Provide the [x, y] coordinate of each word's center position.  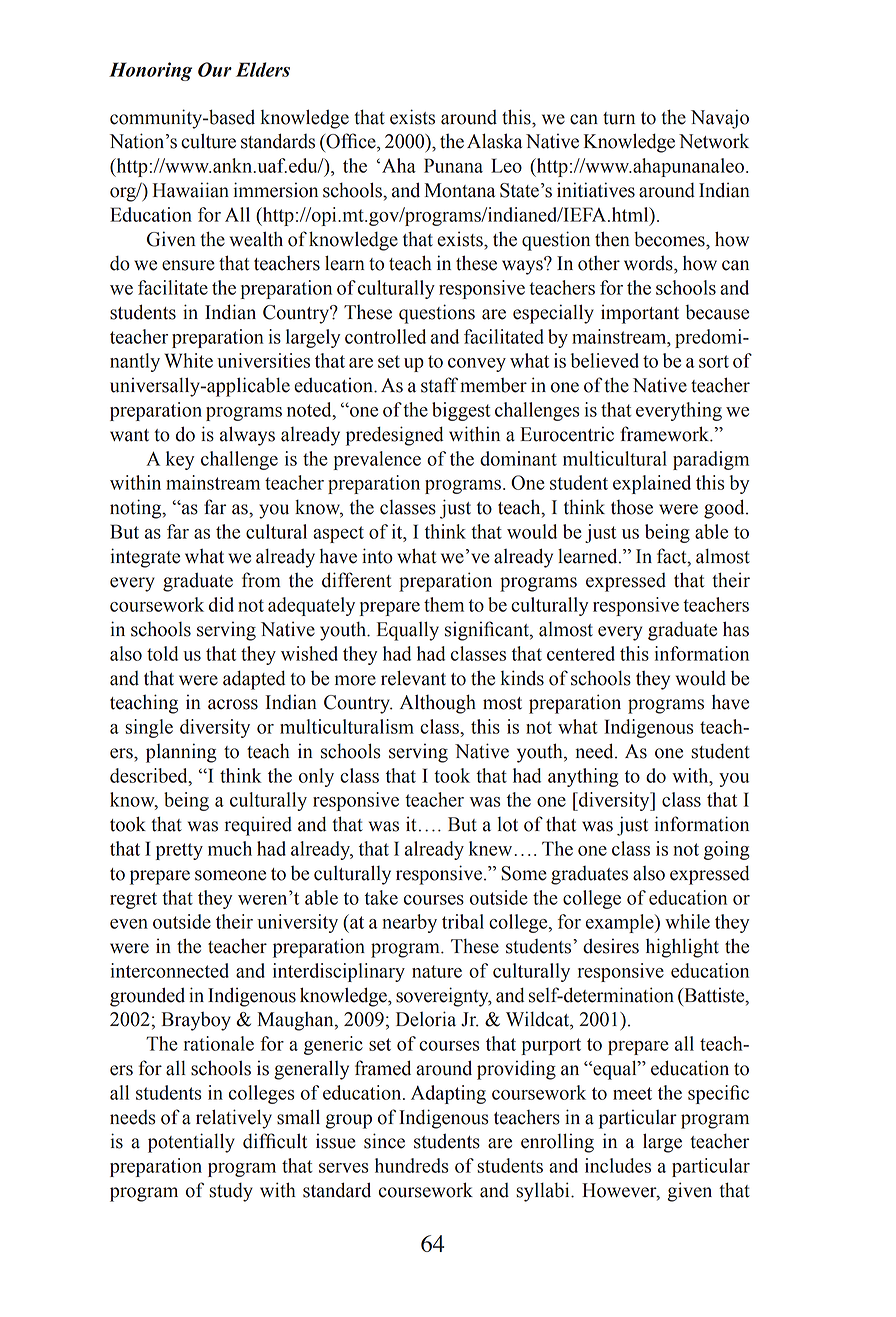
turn [619, 118]
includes [618, 1165]
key [180, 460]
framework [666, 434]
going [727, 850]
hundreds [411, 1165]
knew [490, 848]
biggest [461, 411]
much [230, 848]
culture [208, 141]
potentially [191, 1143]
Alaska [494, 141]
